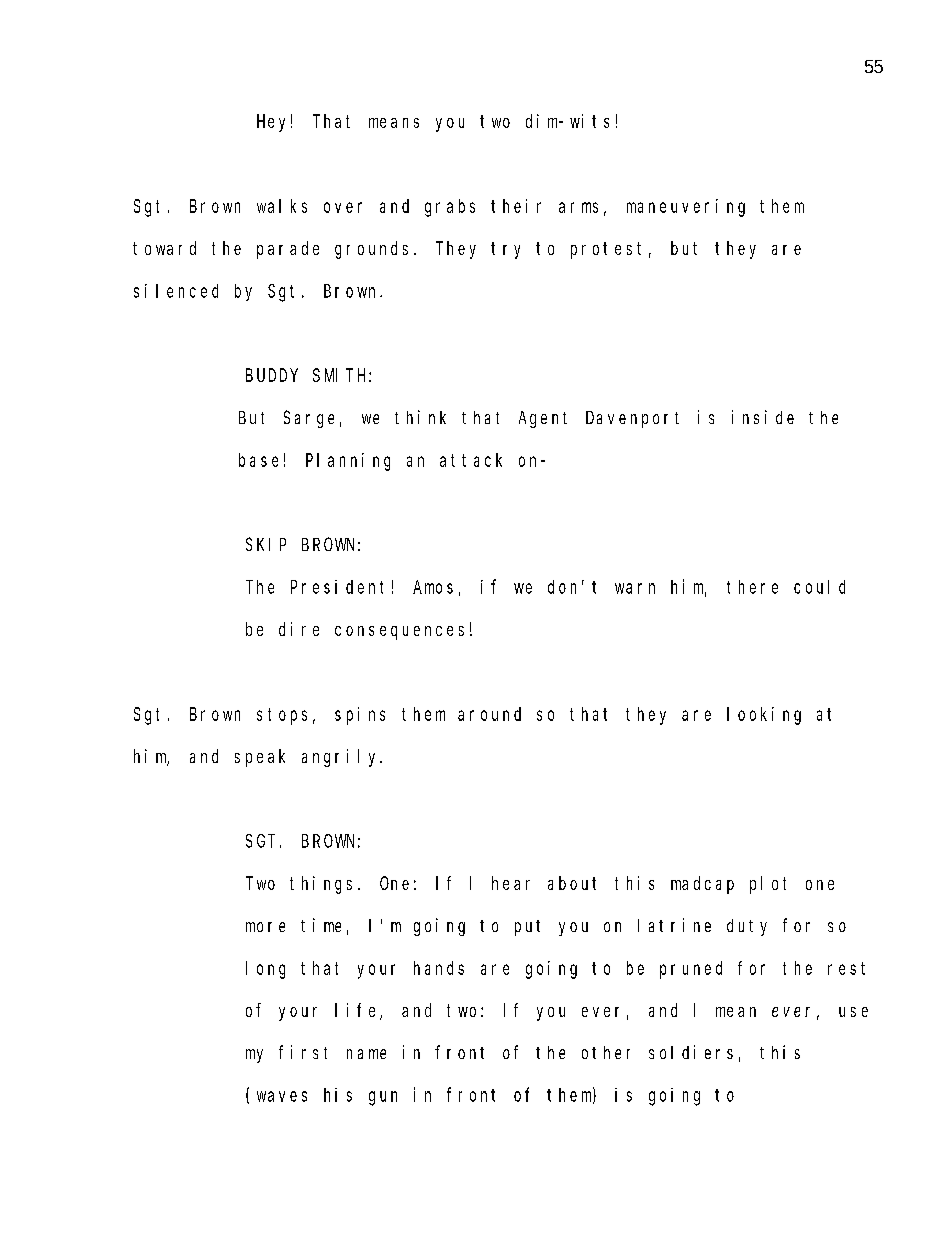 This document has height=1233, width=952. Describe the element at coordinates (342, 758) in the document. I see `angrily` at that location.
